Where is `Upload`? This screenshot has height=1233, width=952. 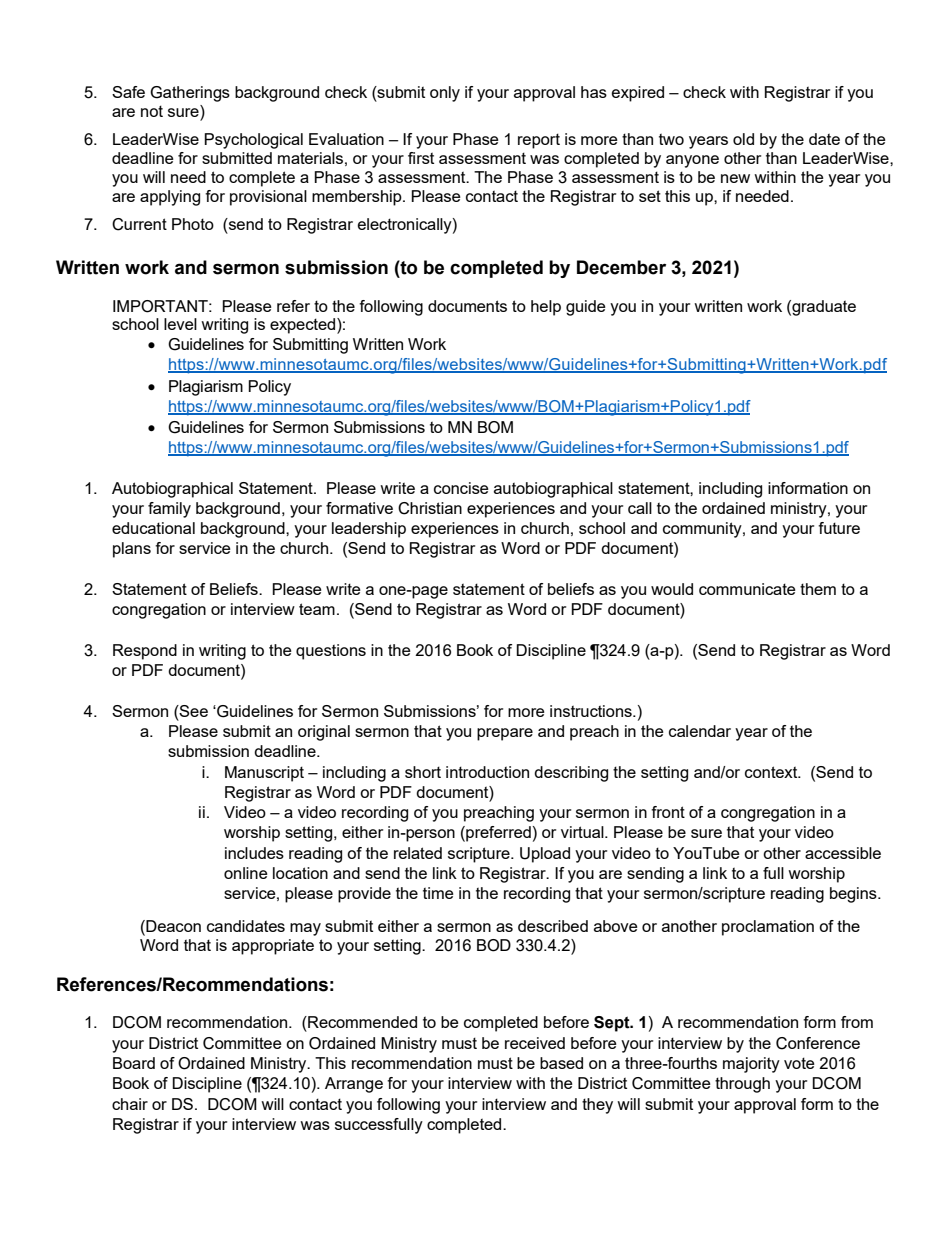
Upload is located at coordinates (545, 855).
